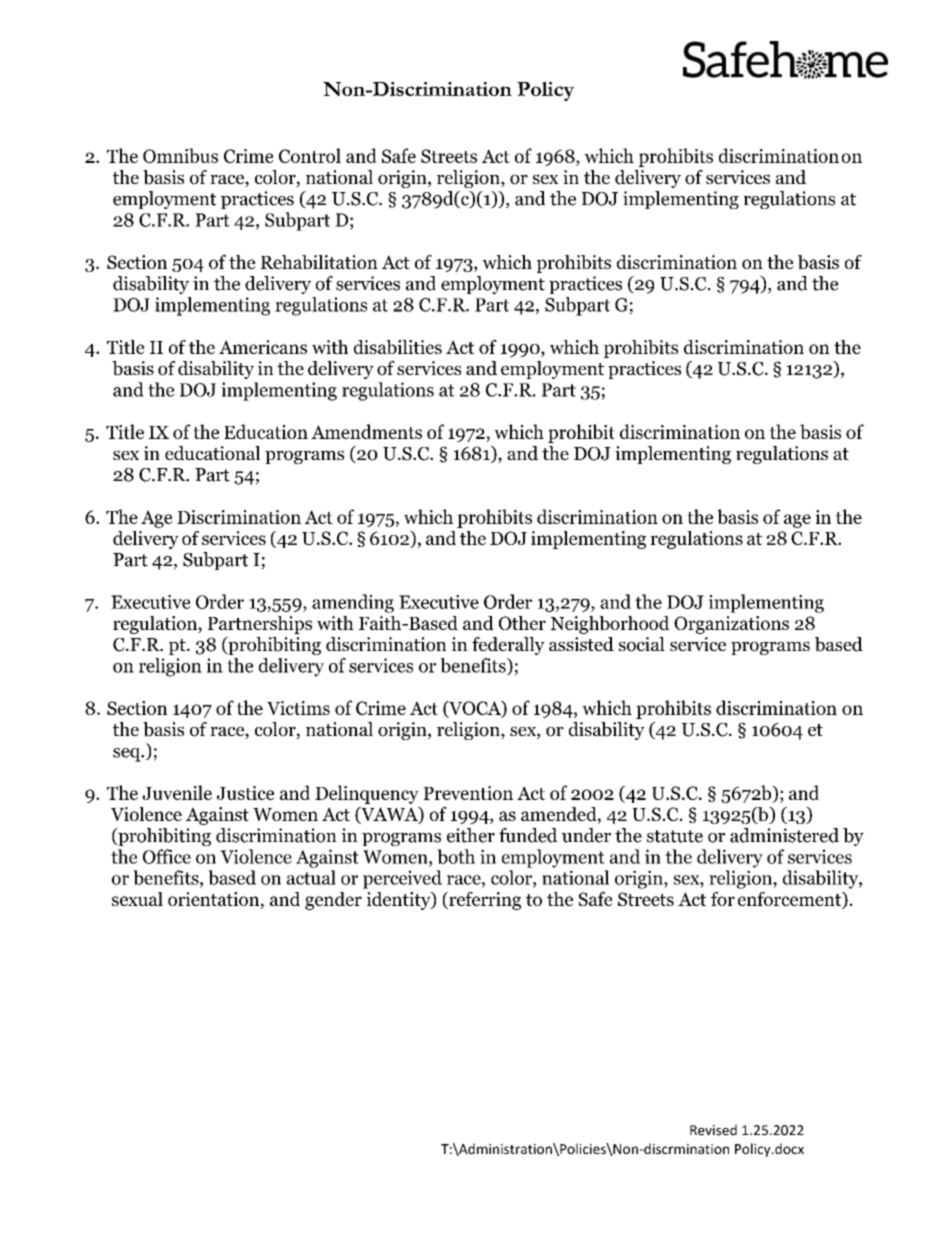 This screenshot has width=952, height=1233. I want to click on Justice, so click(245, 793).
